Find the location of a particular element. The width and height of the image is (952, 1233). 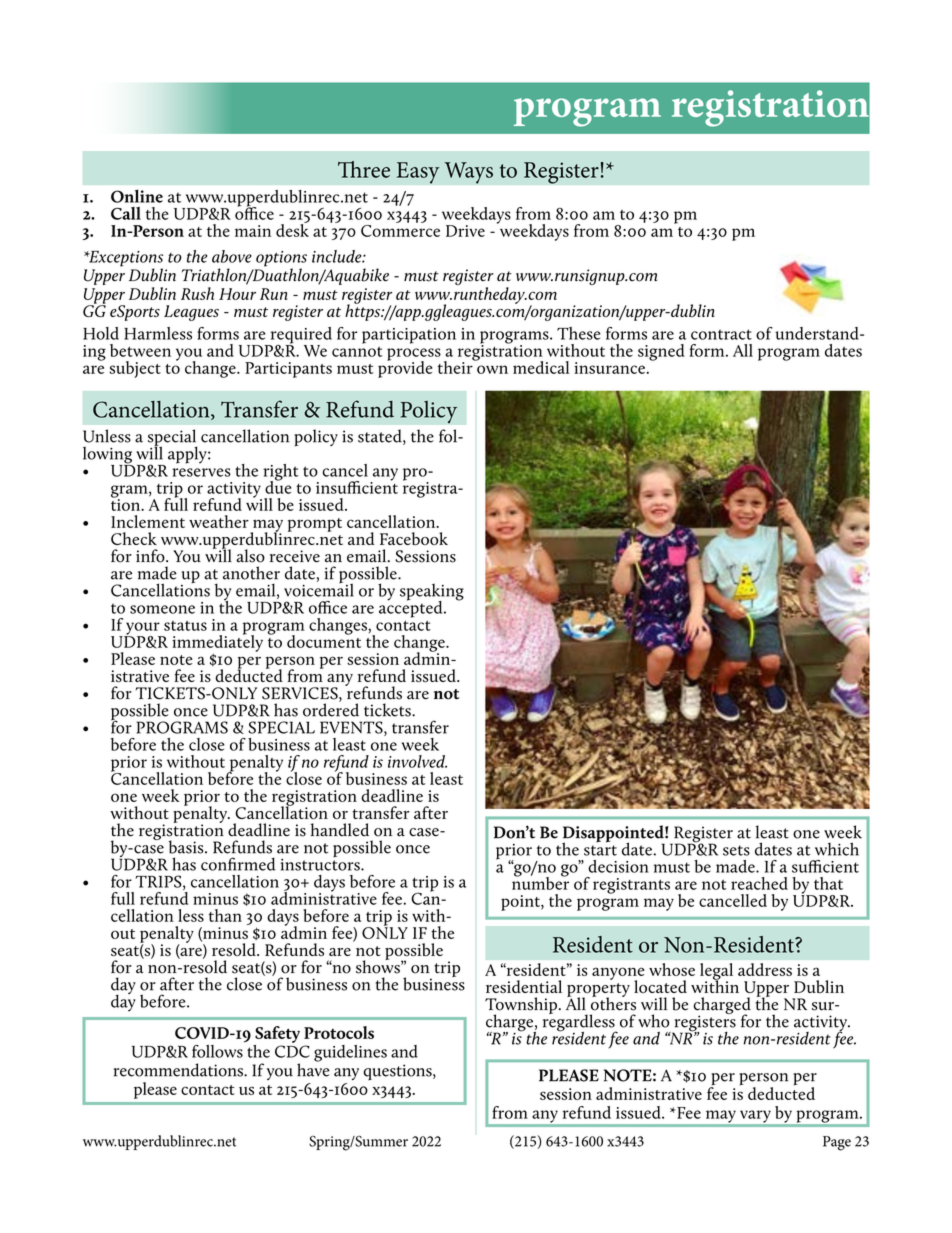

follows is located at coordinates (217, 1051).
